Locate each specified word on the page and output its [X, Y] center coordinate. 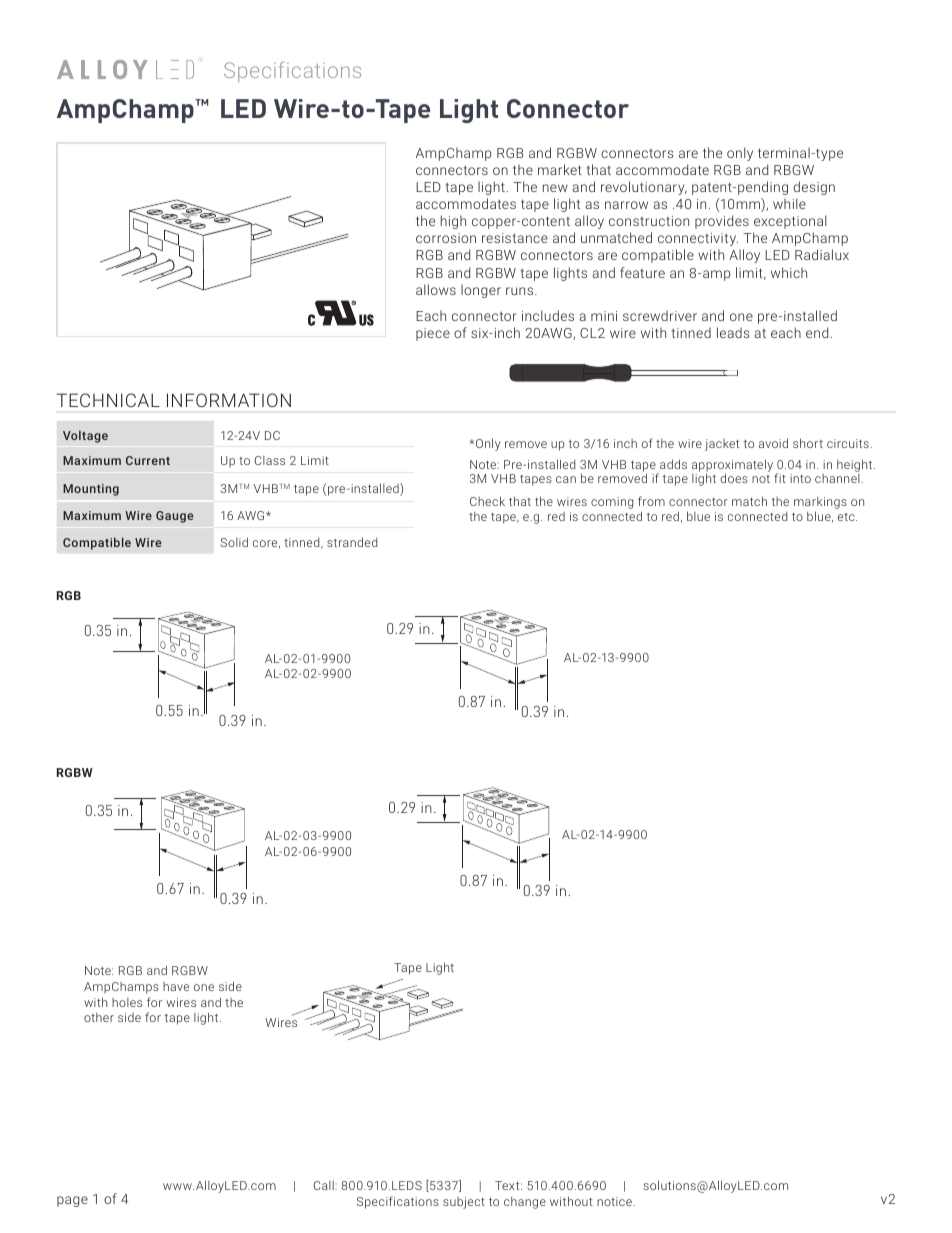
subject [464, 1203]
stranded [352, 542]
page [72, 1201]
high [453, 222]
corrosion [446, 238]
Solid [234, 542]
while [789, 203]
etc [847, 517]
